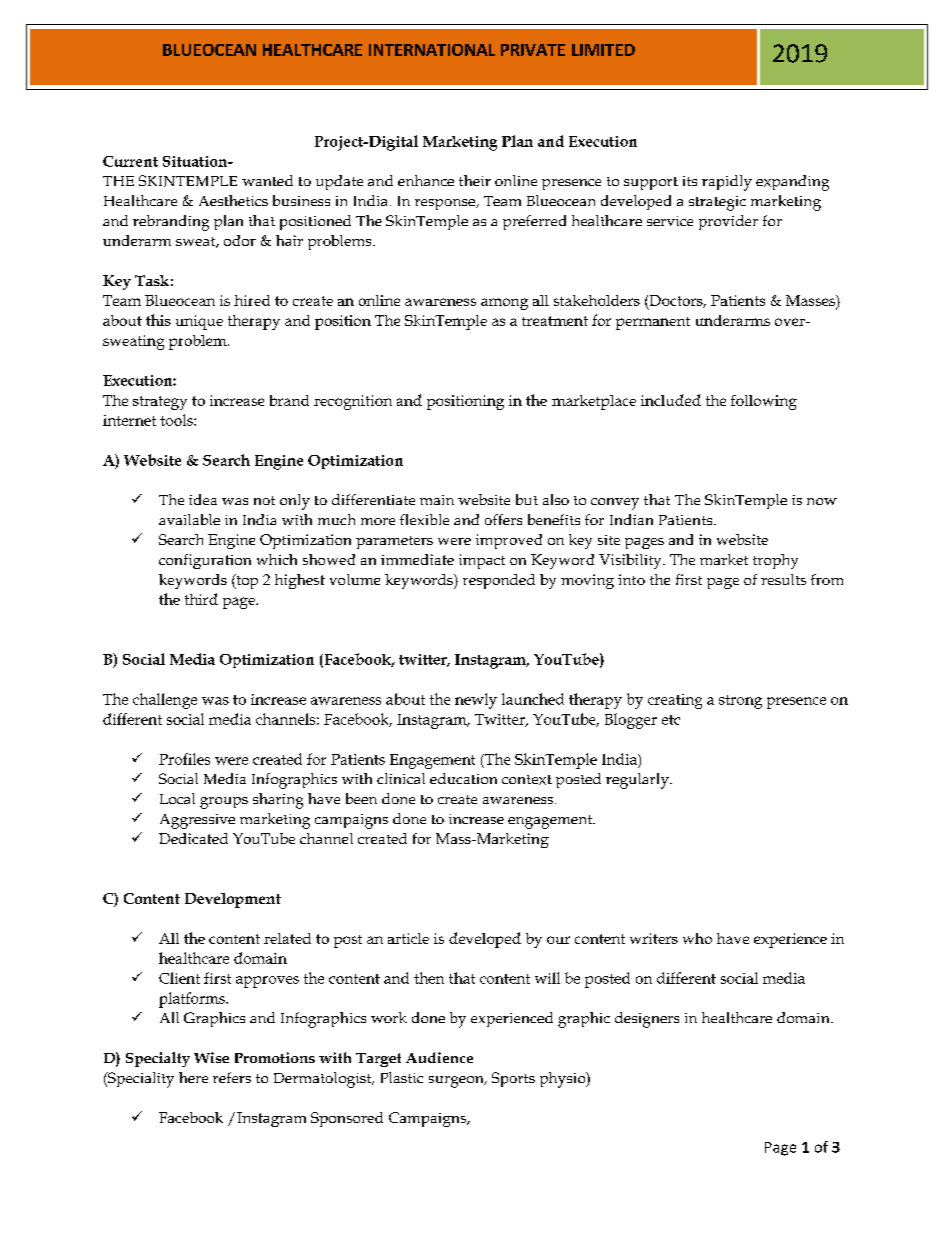 Image resolution: width=952 pixels, height=1233 pixels. I want to click on INTERNATIONAL, so click(432, 50).
